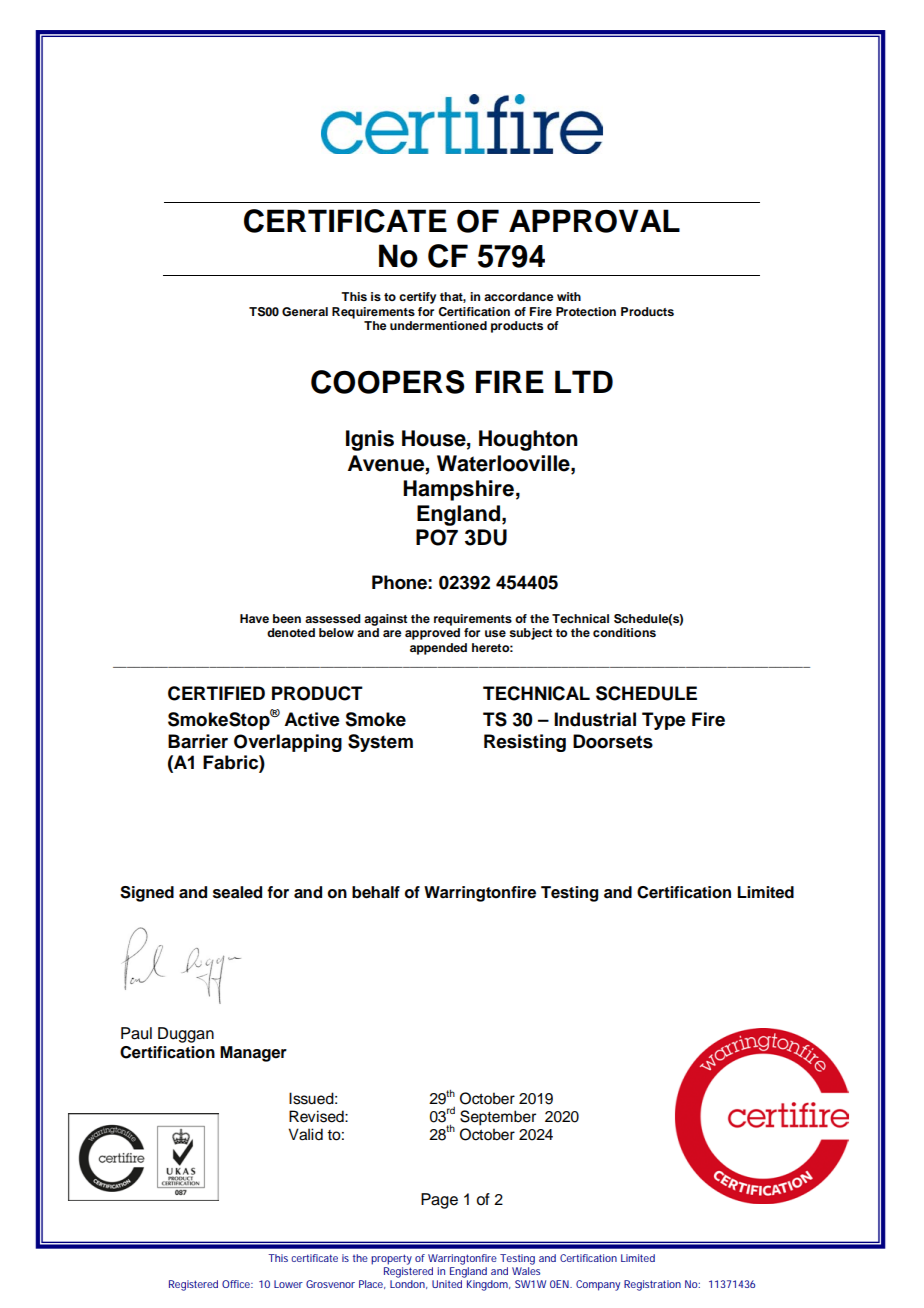 The height and width of the page is (1308, 924). Describe the element at coordinates (385, 620) in the page. I see `against` at that location.
